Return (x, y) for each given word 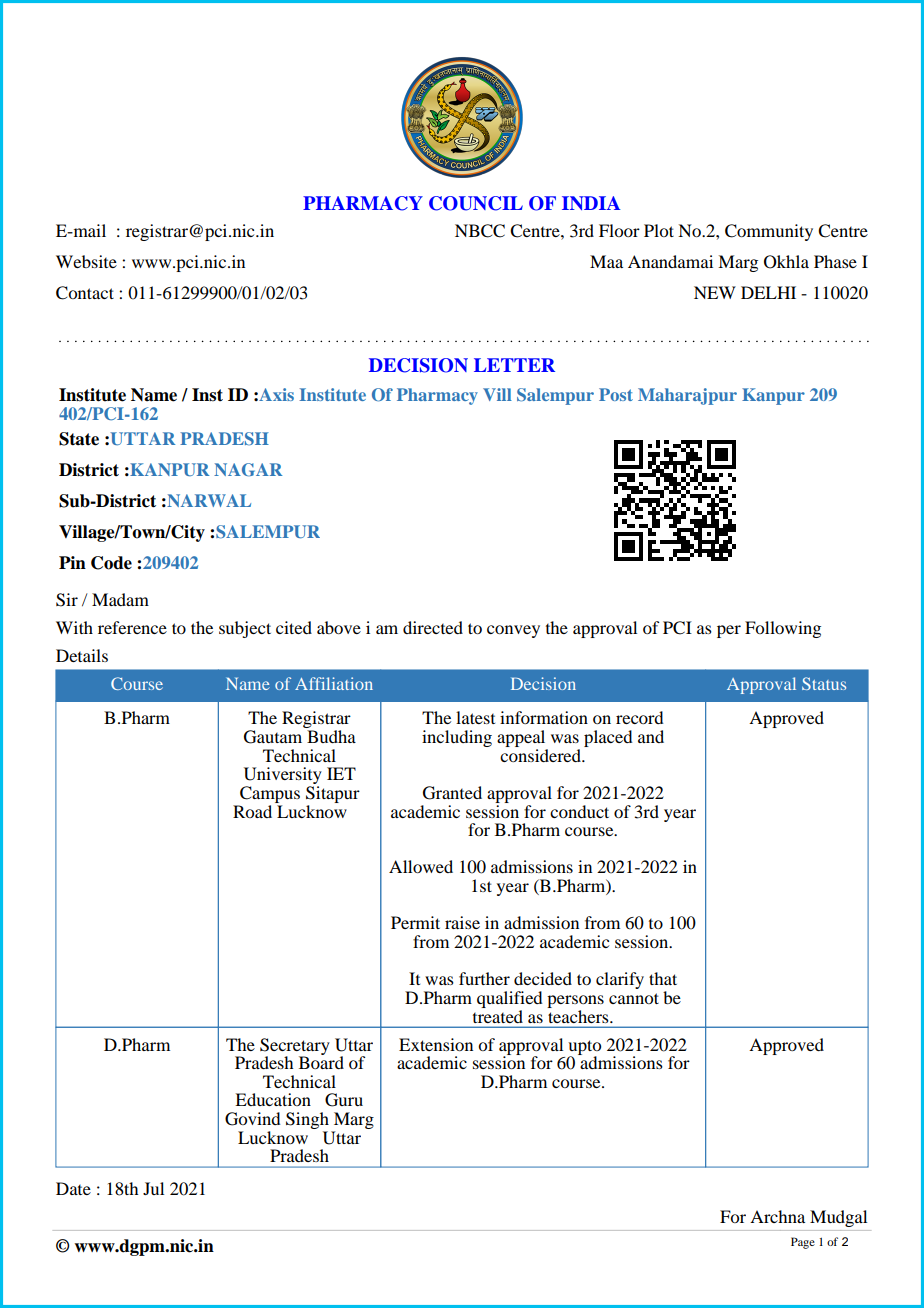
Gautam (273, 737)
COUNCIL (476, 203)
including (457, 738)
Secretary (295, 1047)
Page (803, 1243)
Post (616, 394)
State (79, 439)
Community (769, 232)
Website (86, 261)
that (663, 978)
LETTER (514, 365)
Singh (307, 1122)
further (484, 978)
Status (824, 683)
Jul (153, 1188)
